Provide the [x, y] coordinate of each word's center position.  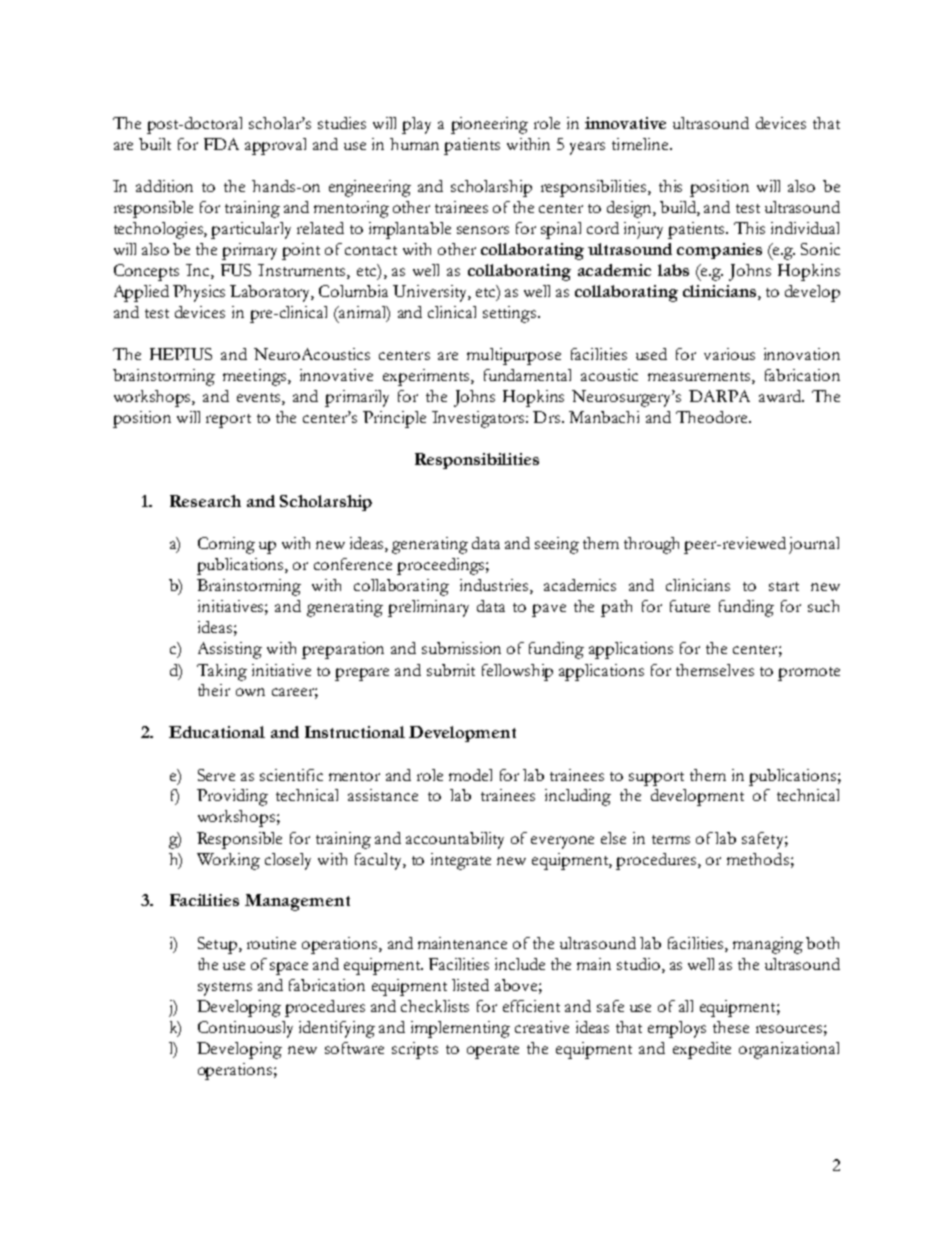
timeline [641, 144]
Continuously [245, 1029]
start [784, 586]
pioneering [489, 125]
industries [494, 585]
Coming [226, 545]
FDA [221, 144]
